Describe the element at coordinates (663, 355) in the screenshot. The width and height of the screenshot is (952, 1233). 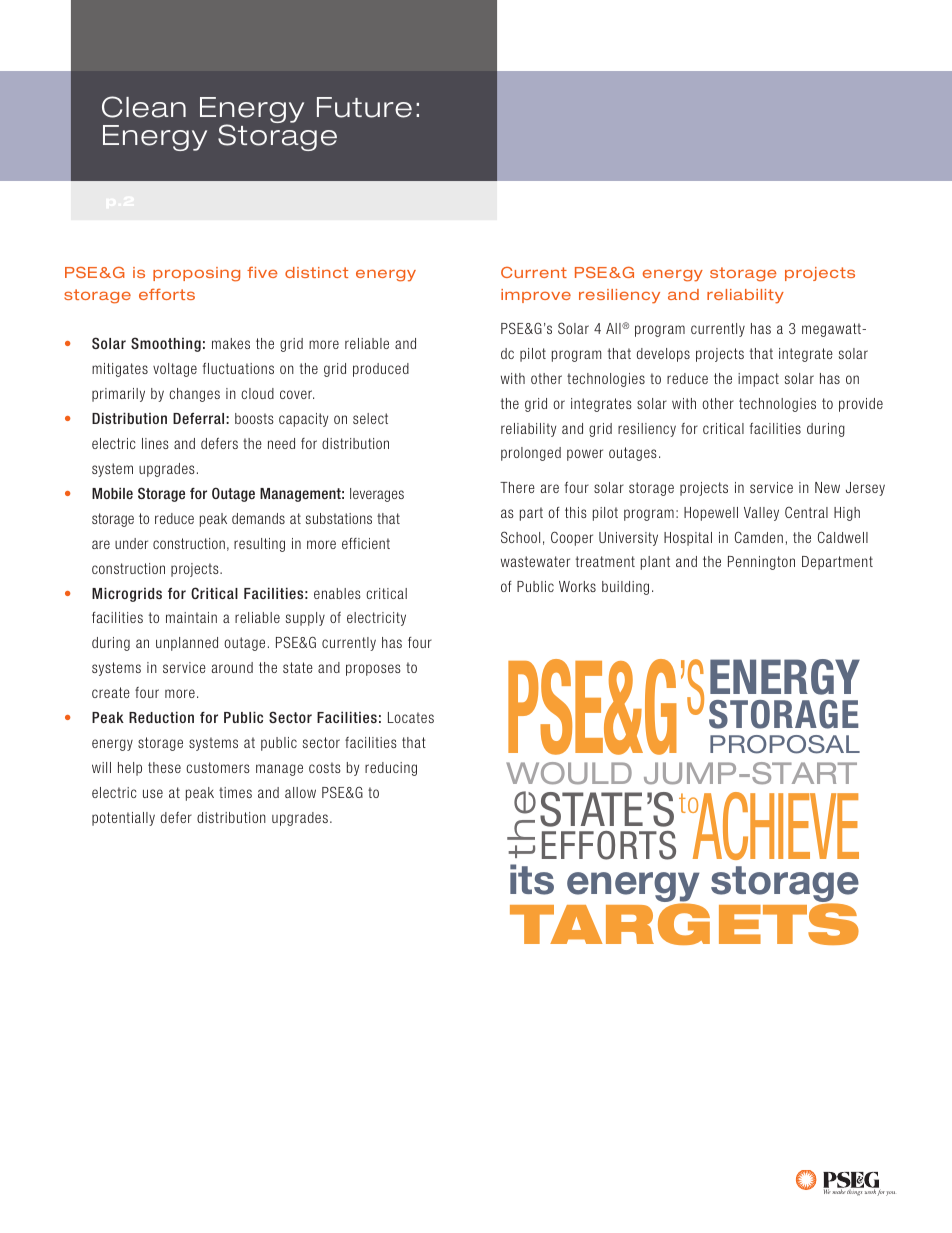
I see `develops` at that location.
